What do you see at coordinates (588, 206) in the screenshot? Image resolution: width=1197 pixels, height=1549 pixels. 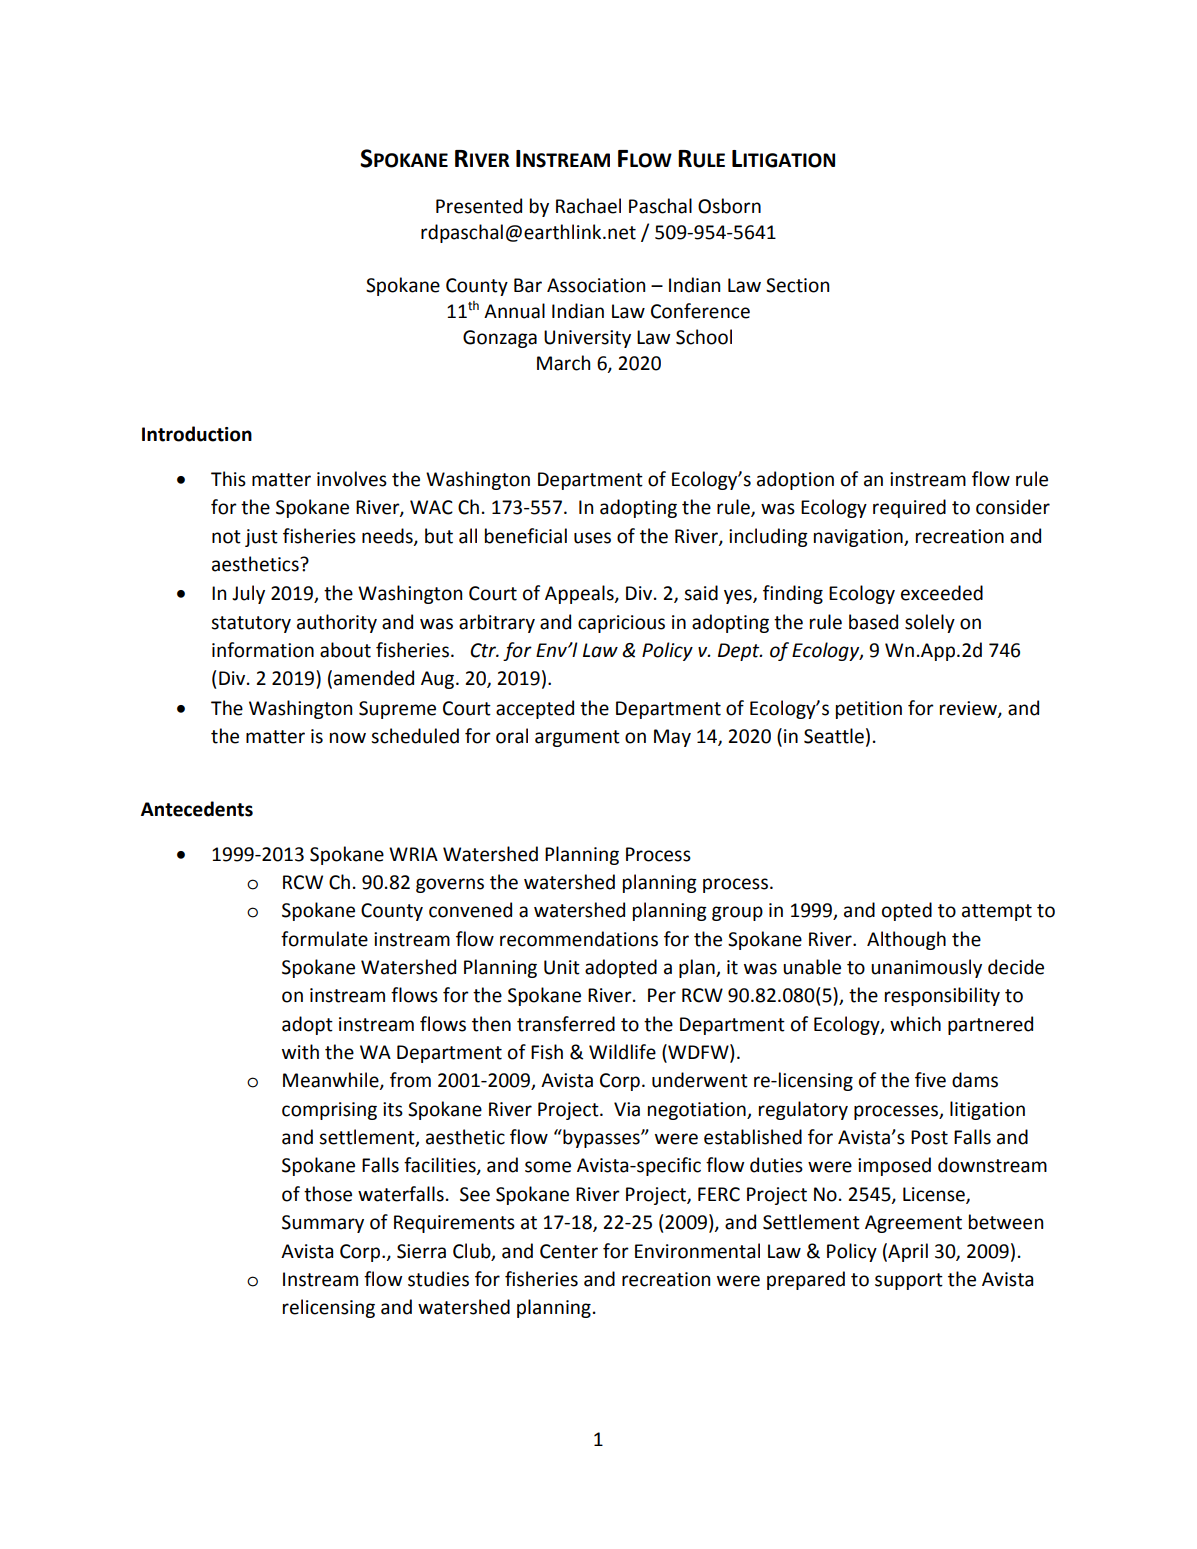 I see `Rachael` at bounding box center [588, 206].
